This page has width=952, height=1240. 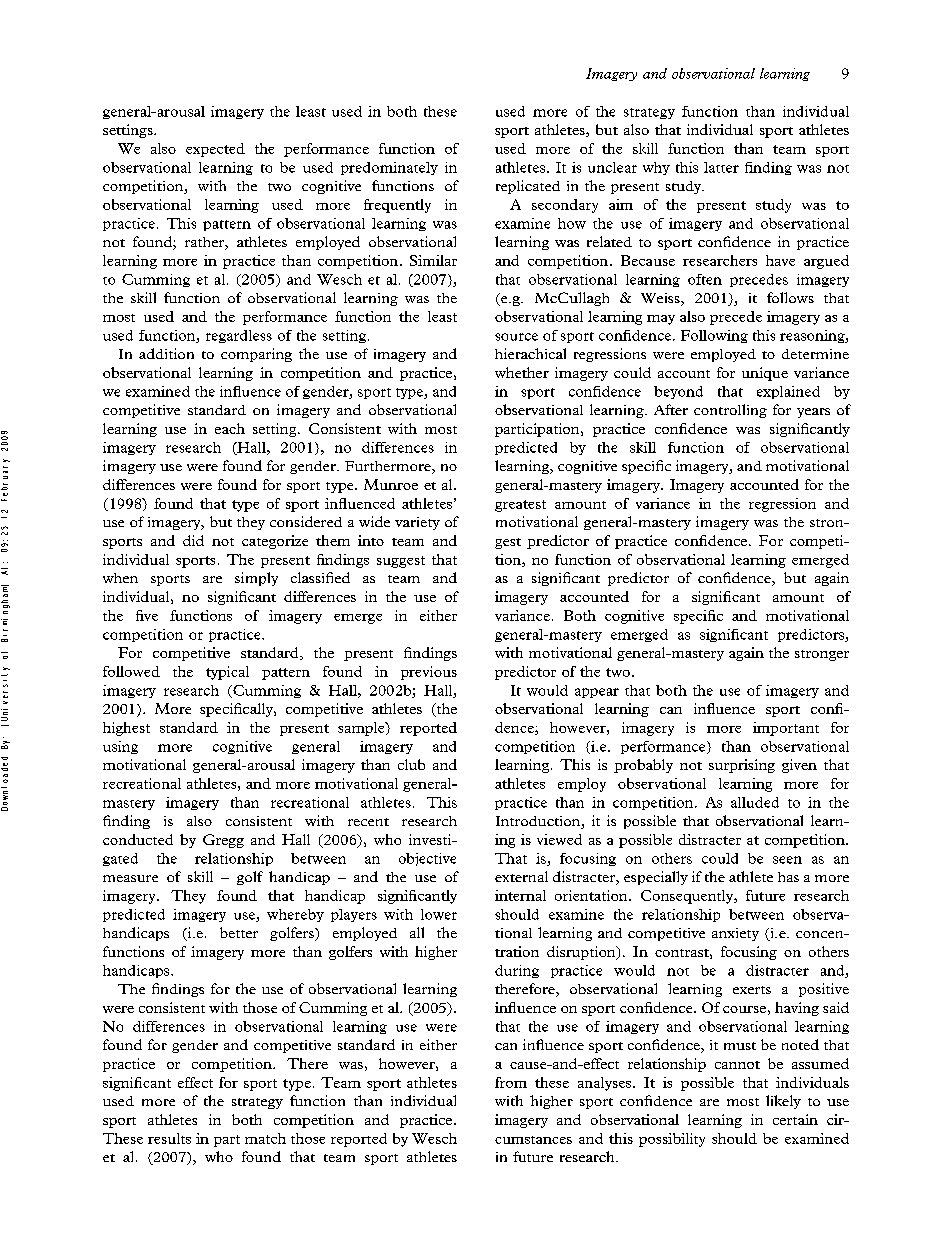 I want to click on previous, so click(x=429, y=673).
